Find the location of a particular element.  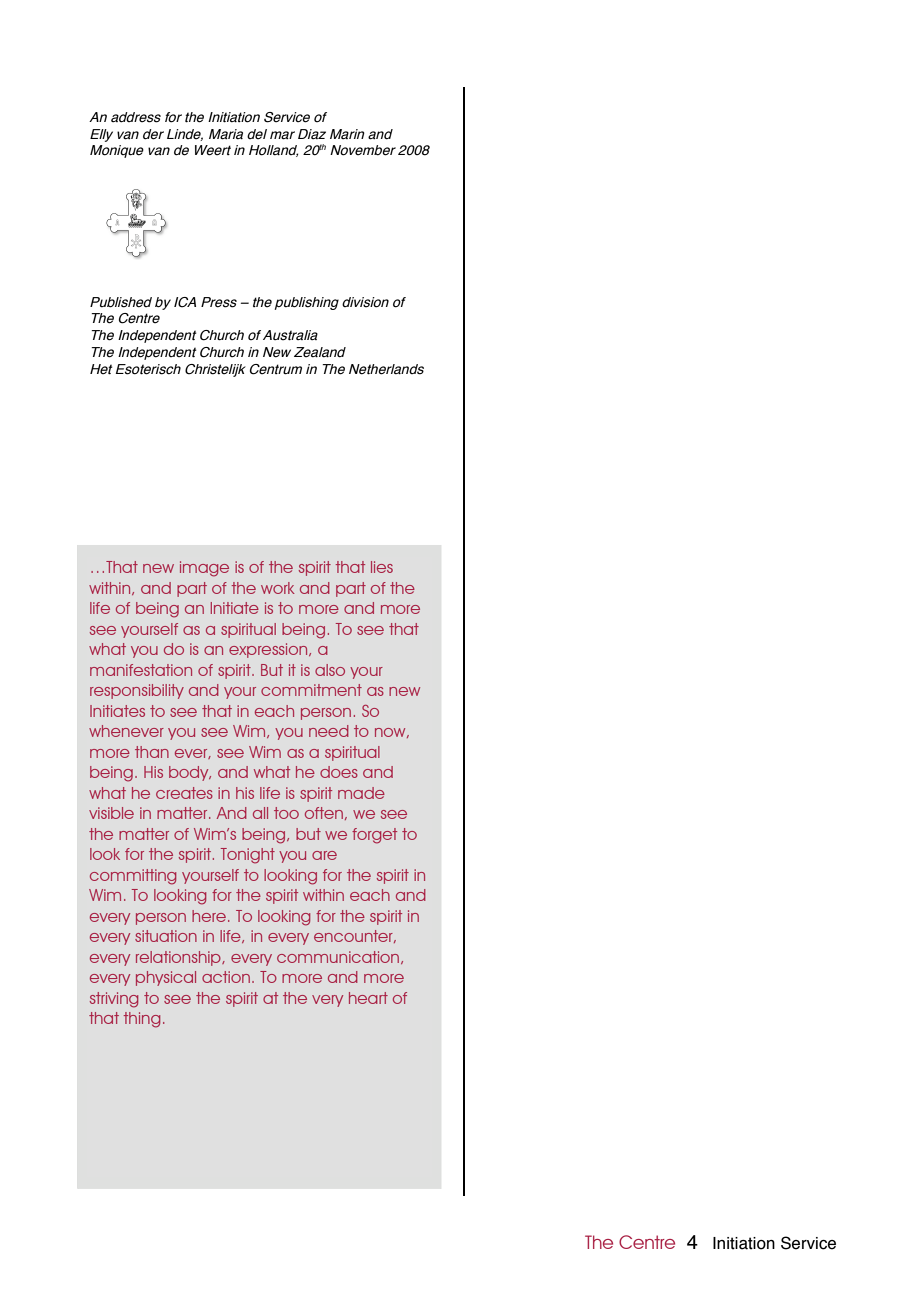

image is located at coordinates (204, 569).
